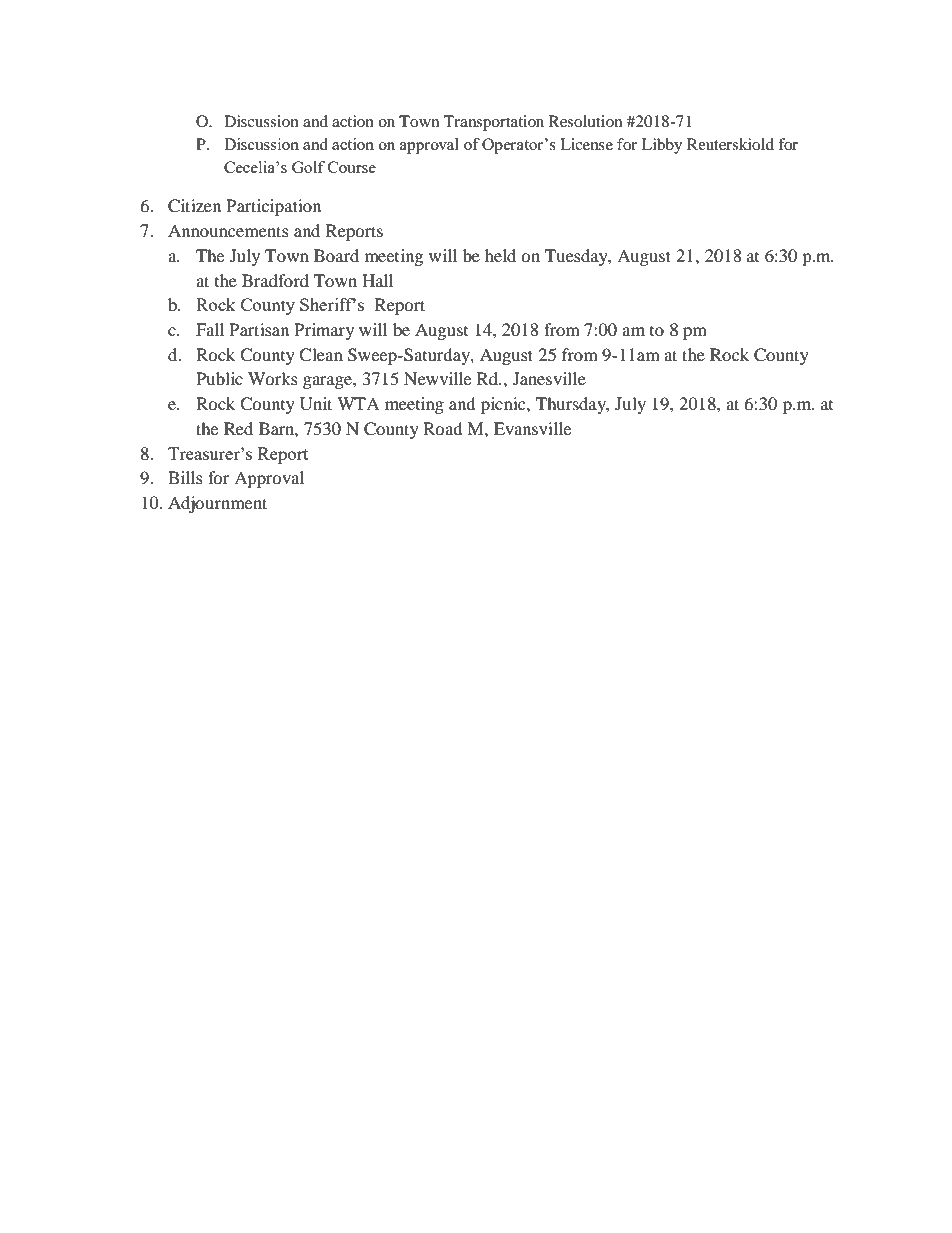 The image size is (952, 1233). I want to click on picnic, so click(504, 405).
